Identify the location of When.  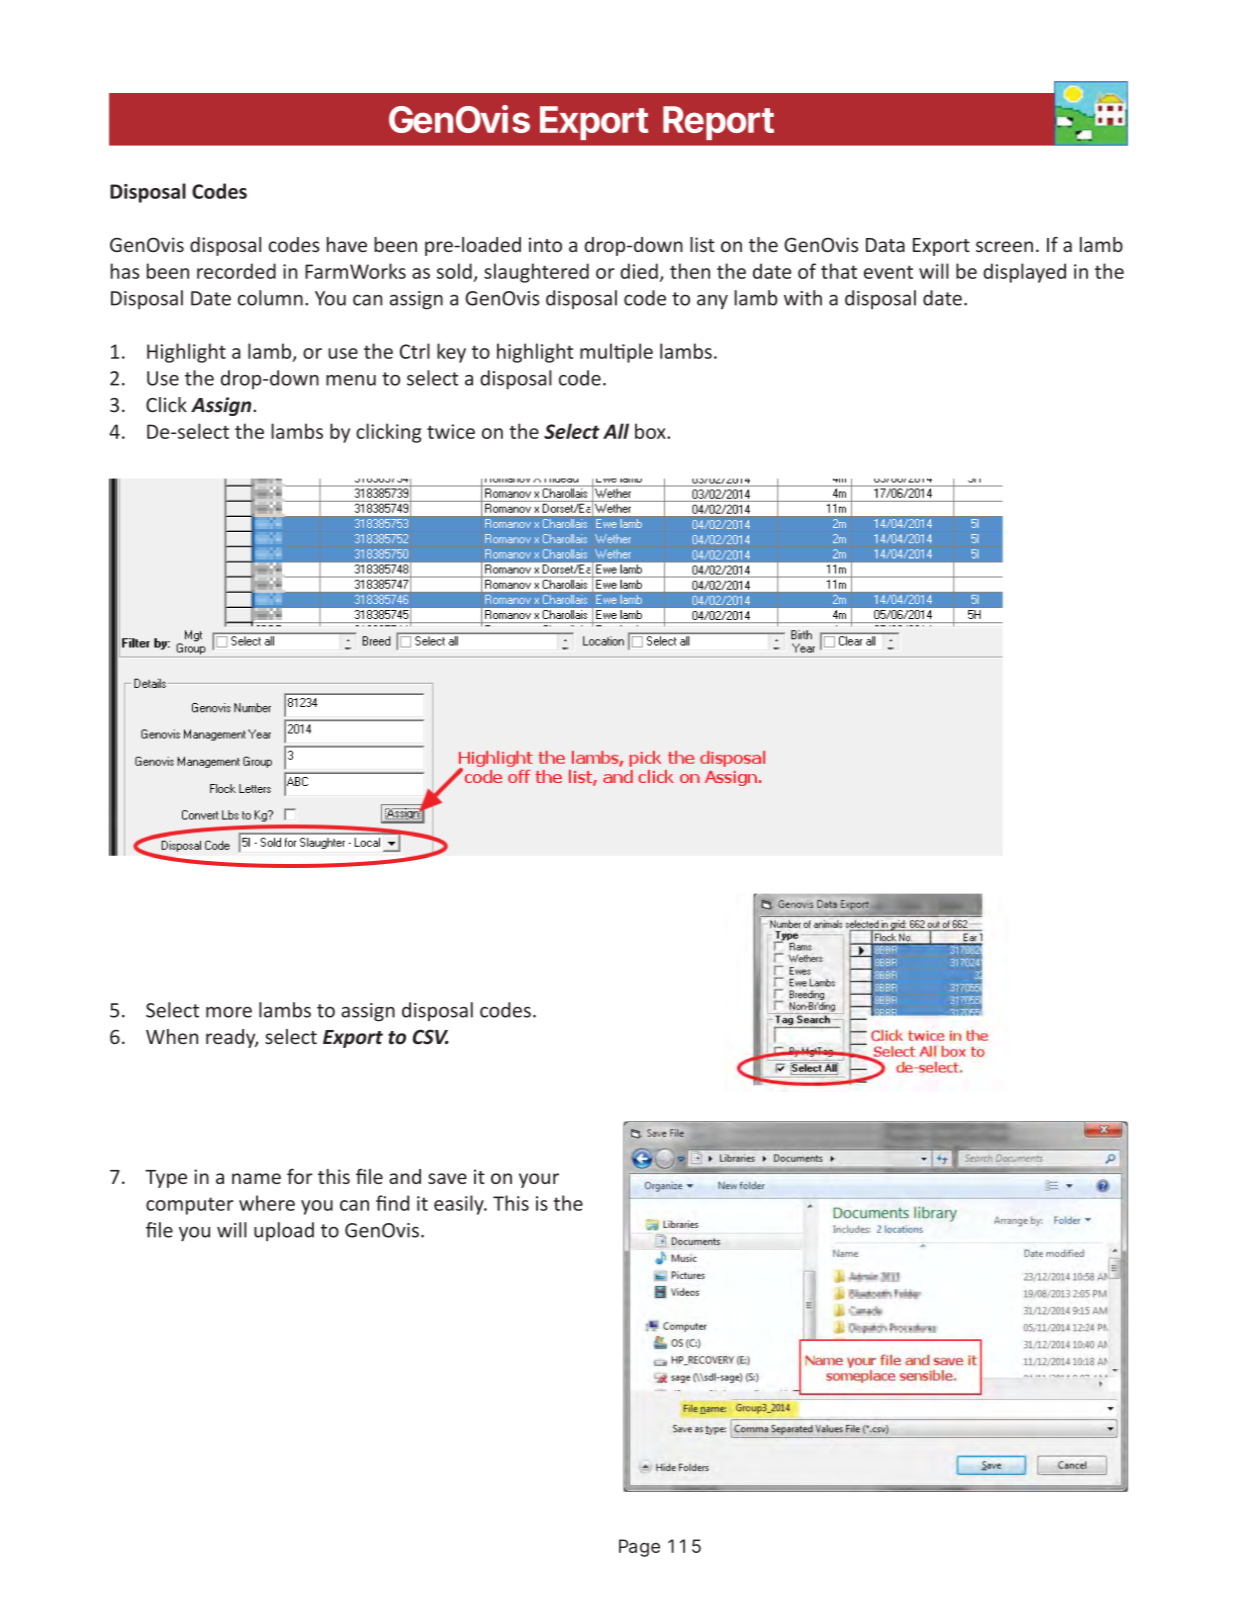
(172, 1036).
